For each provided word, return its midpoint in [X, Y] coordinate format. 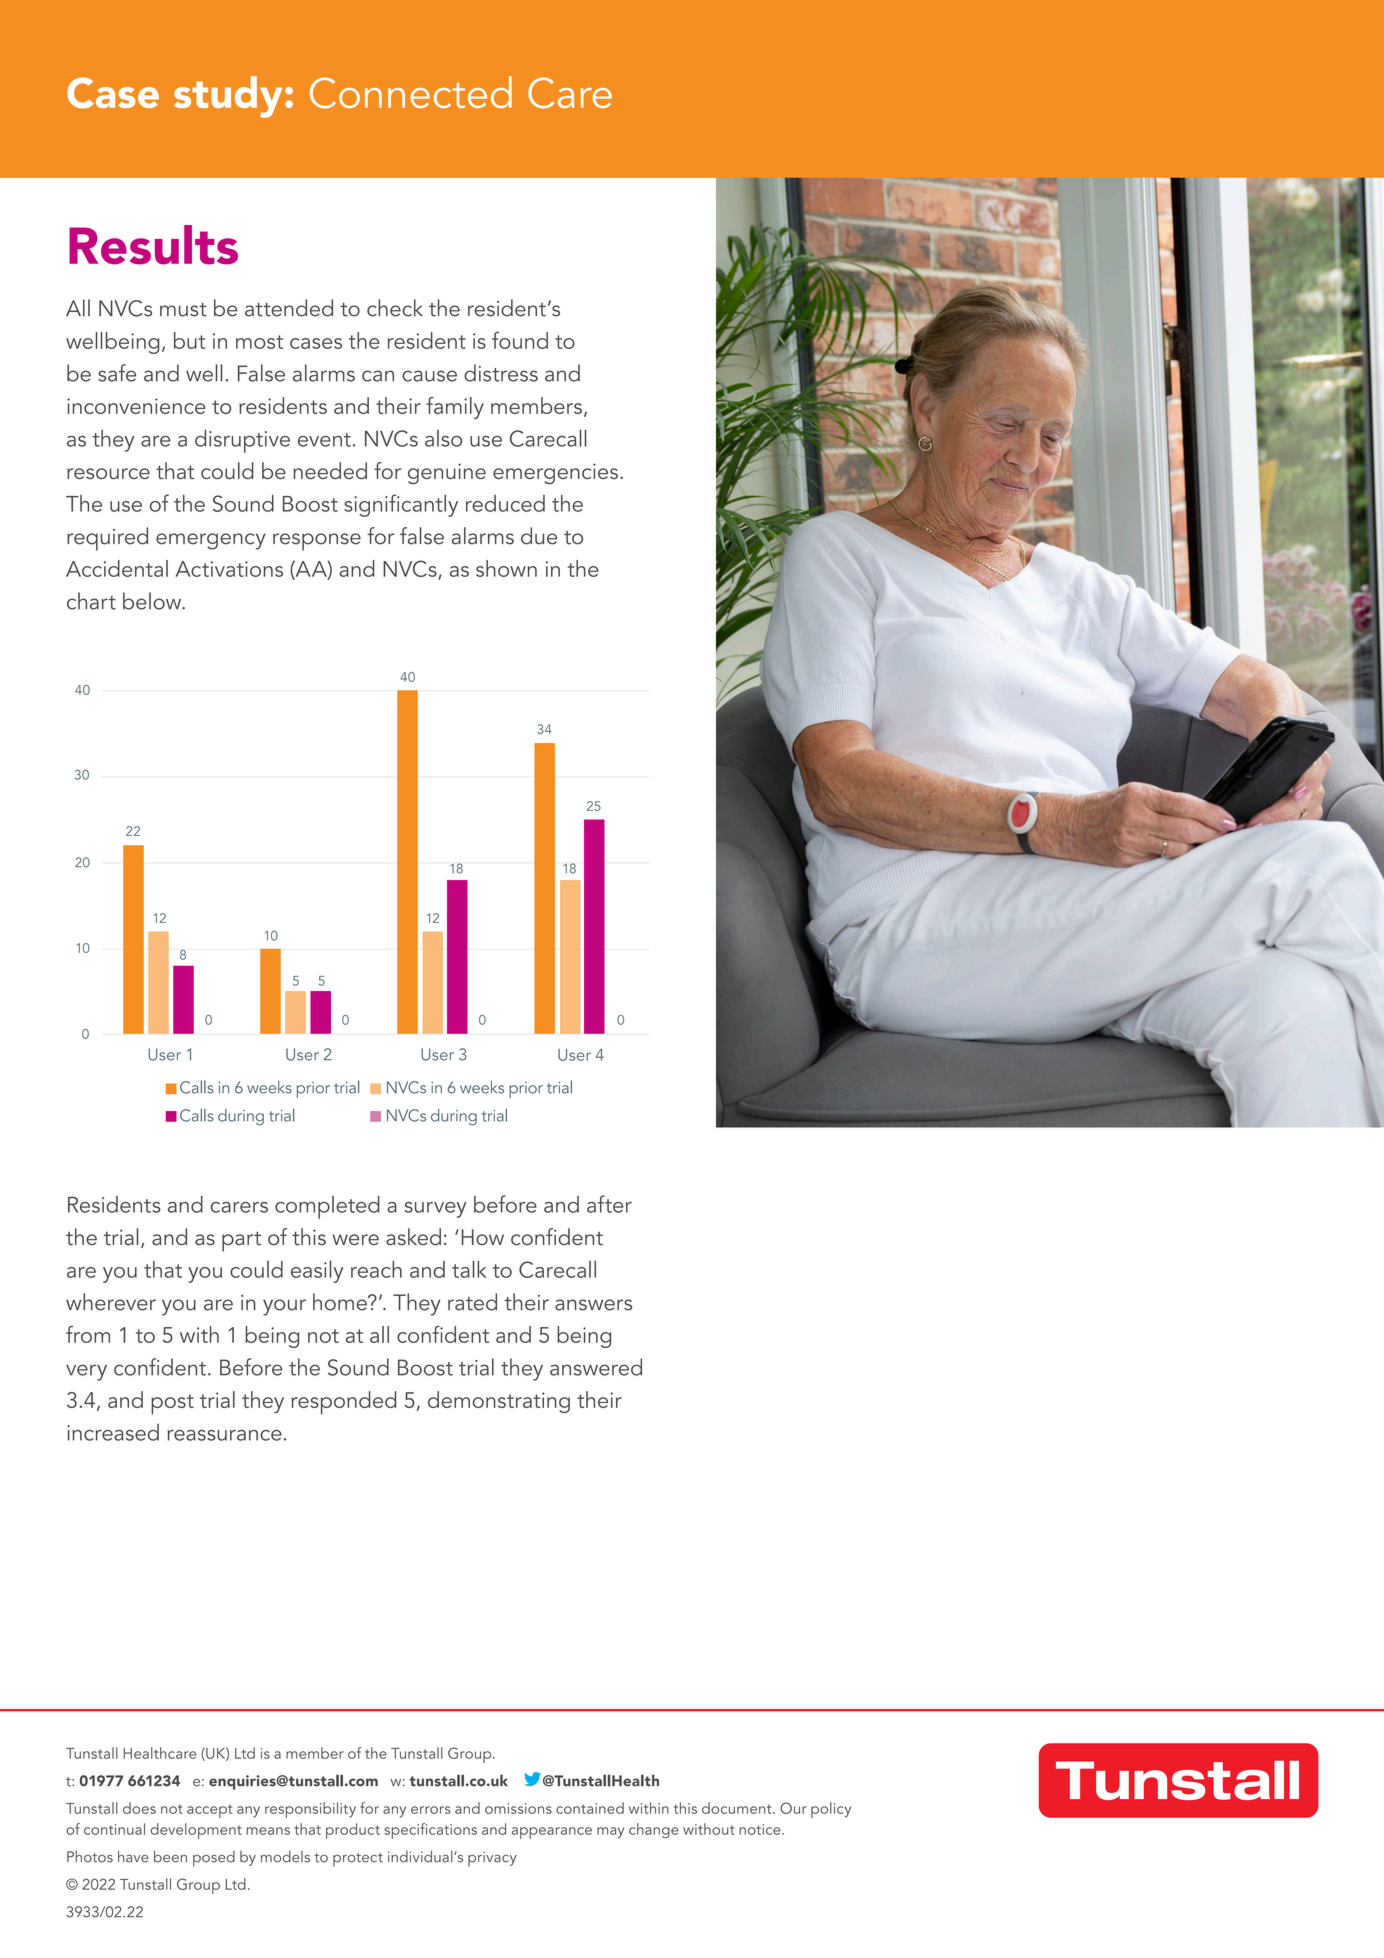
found [520, 340]
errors [431, 1810]
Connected [411, 92]
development [196, 1831]
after [609, 1204]
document [738, 1808]
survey [436, 1210]
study [228, 97]
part [241, 1242]
